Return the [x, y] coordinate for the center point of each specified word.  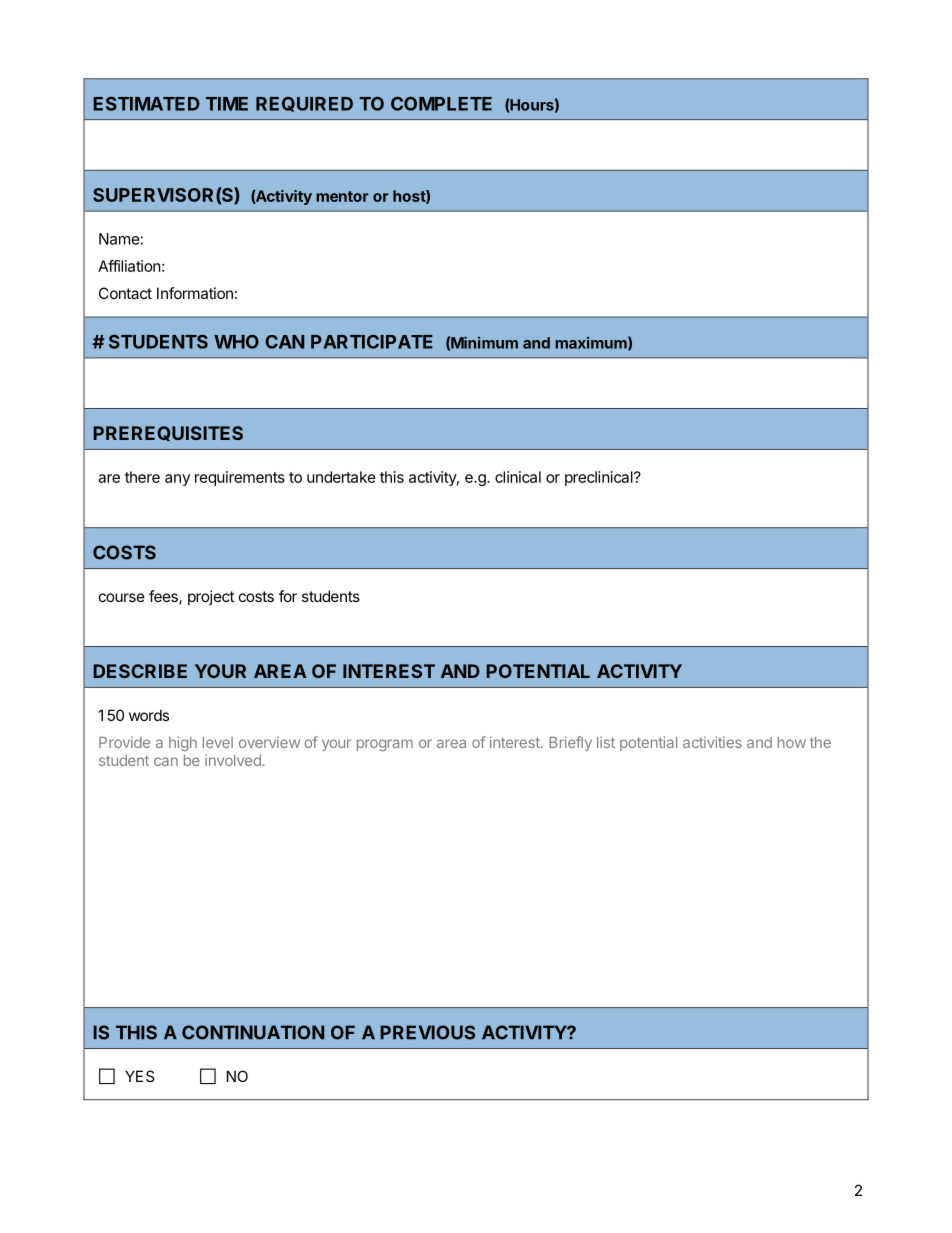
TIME [227, 104]
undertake [341, 477]
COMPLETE [441, 104]
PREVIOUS [427, 1032]
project [211, 597]
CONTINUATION [253, 1032]
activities [712, 742]
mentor [342, 196]
